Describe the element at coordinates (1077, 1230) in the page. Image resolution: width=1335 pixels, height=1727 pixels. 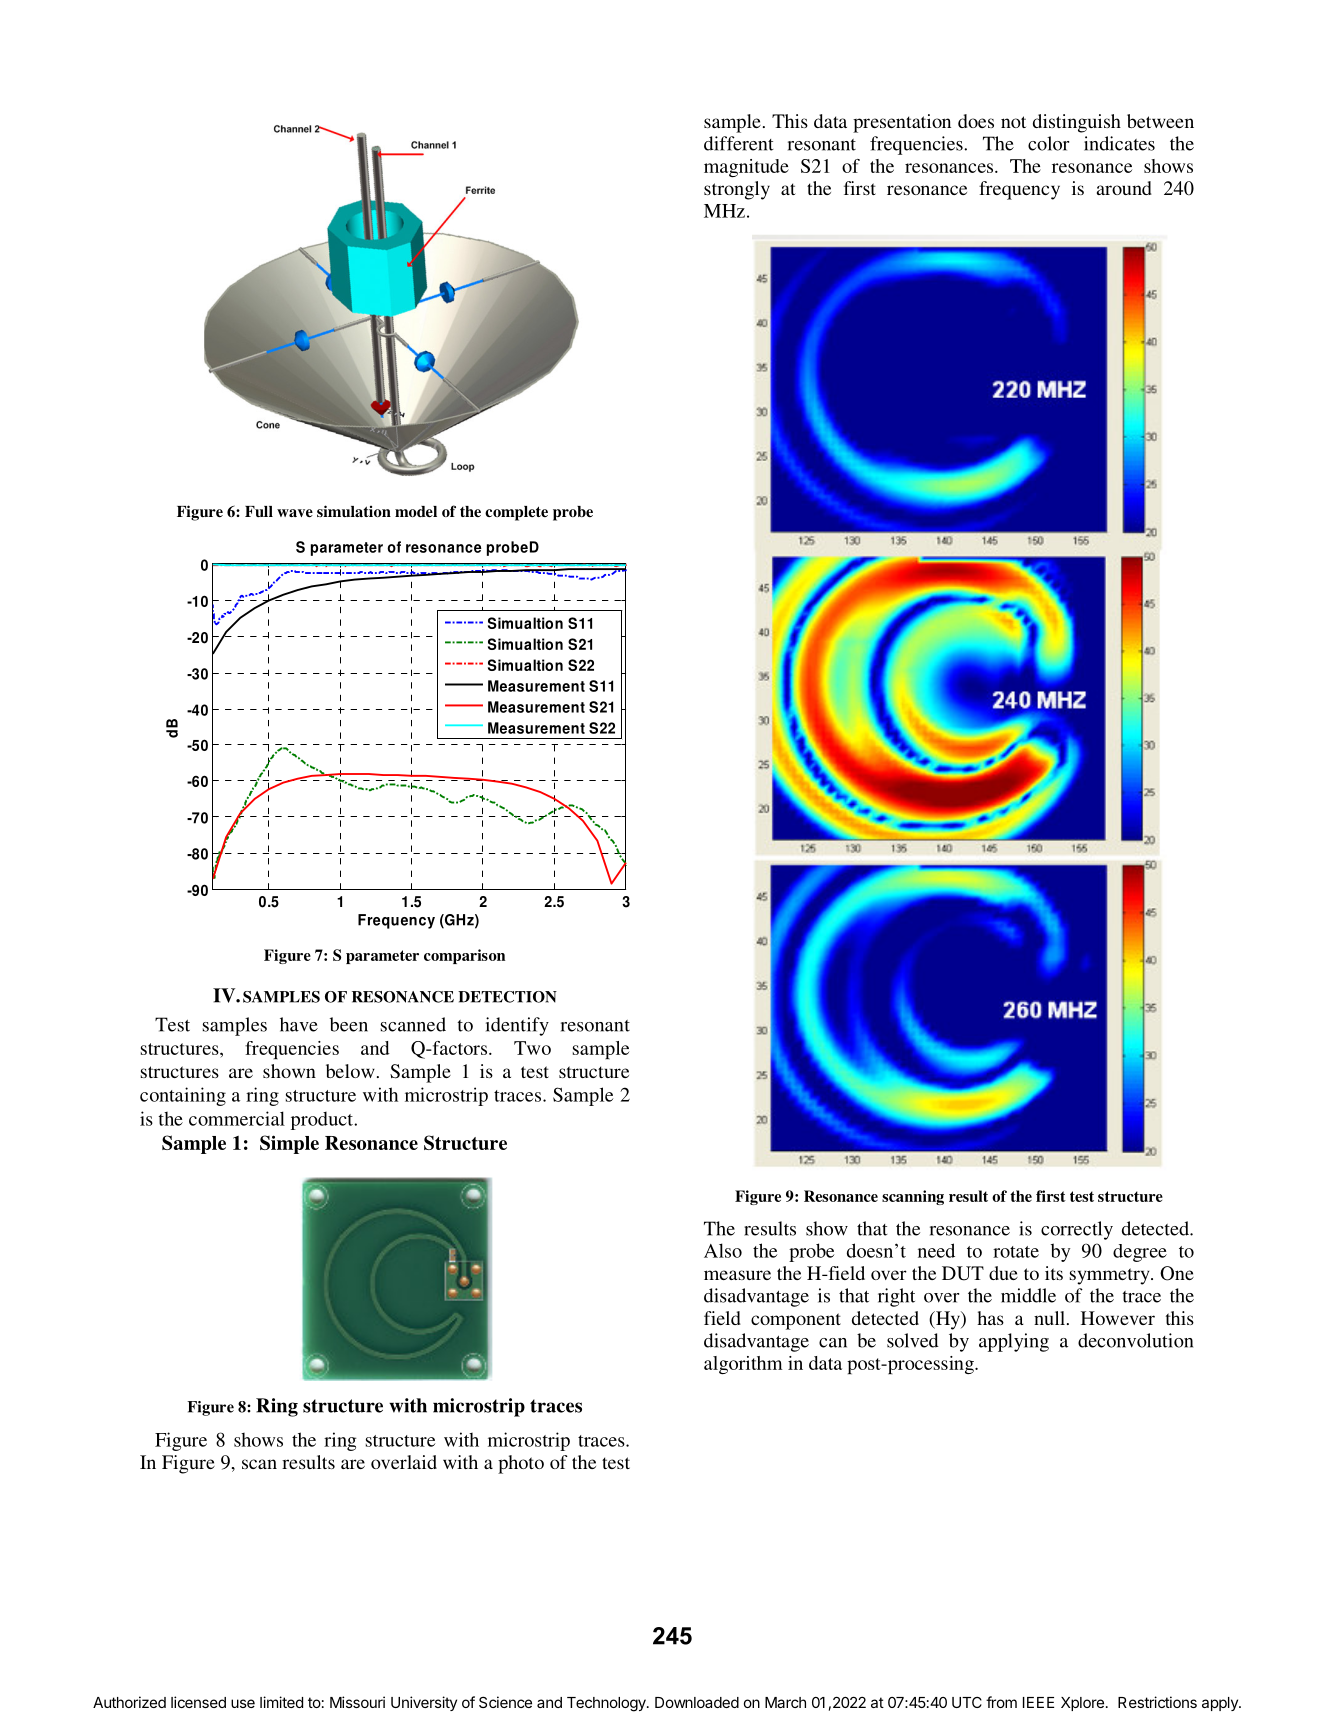
I see `correctly` at that location.
